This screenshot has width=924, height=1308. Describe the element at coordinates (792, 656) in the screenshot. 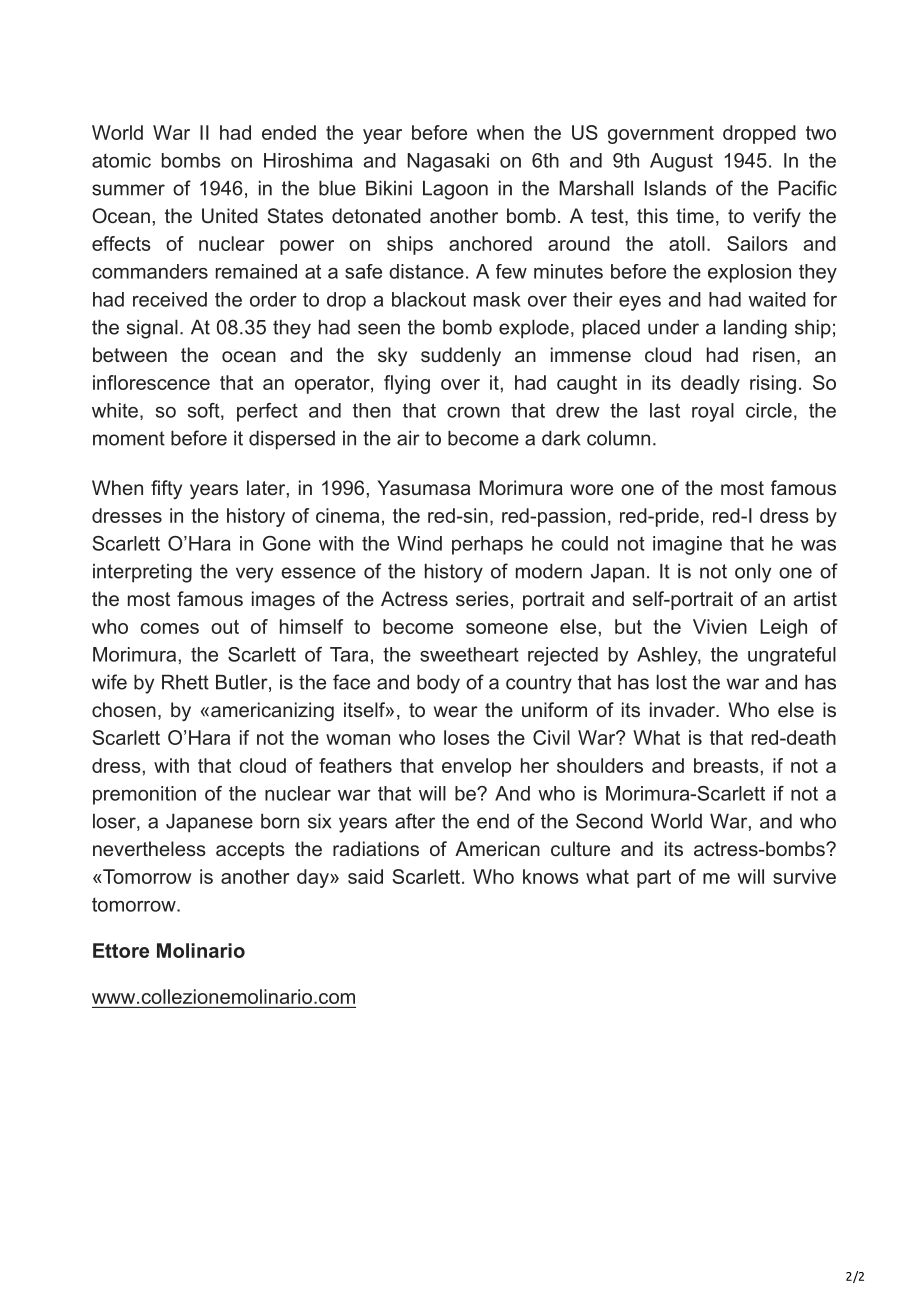

I see `ungrateful` at that location.
